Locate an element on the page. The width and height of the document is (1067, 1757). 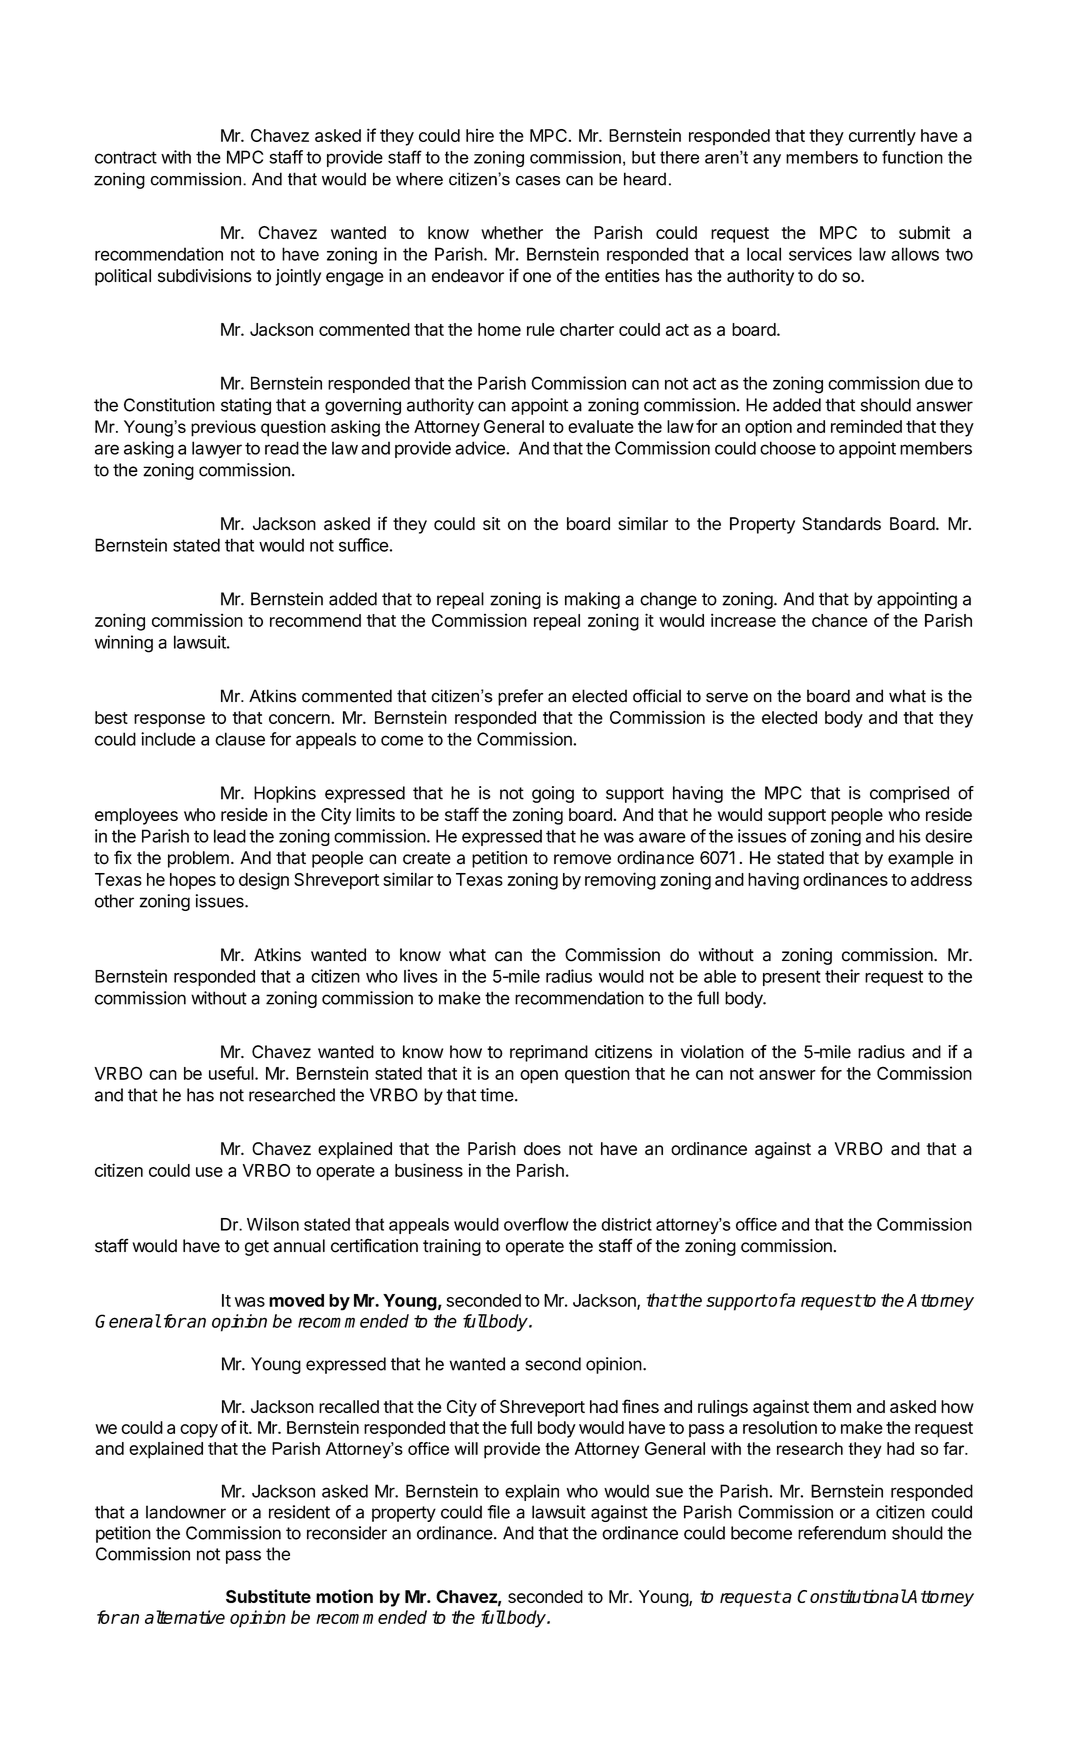
currently is located at coordinates (882, 137).
